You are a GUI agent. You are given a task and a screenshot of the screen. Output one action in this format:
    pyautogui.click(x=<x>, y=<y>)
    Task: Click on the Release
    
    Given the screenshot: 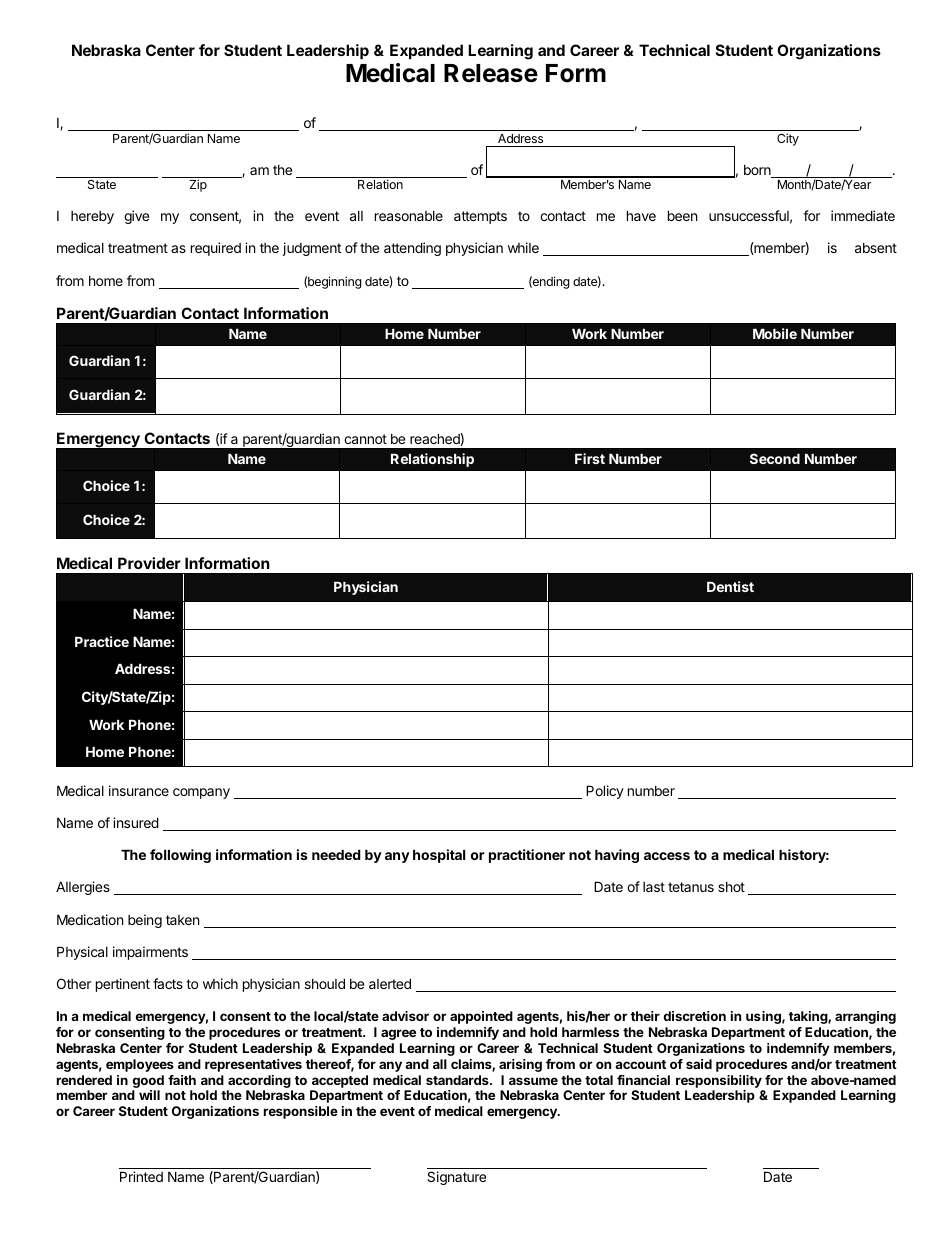 What is the action you would take?
    pyautogui.click(x=491, y=73)
